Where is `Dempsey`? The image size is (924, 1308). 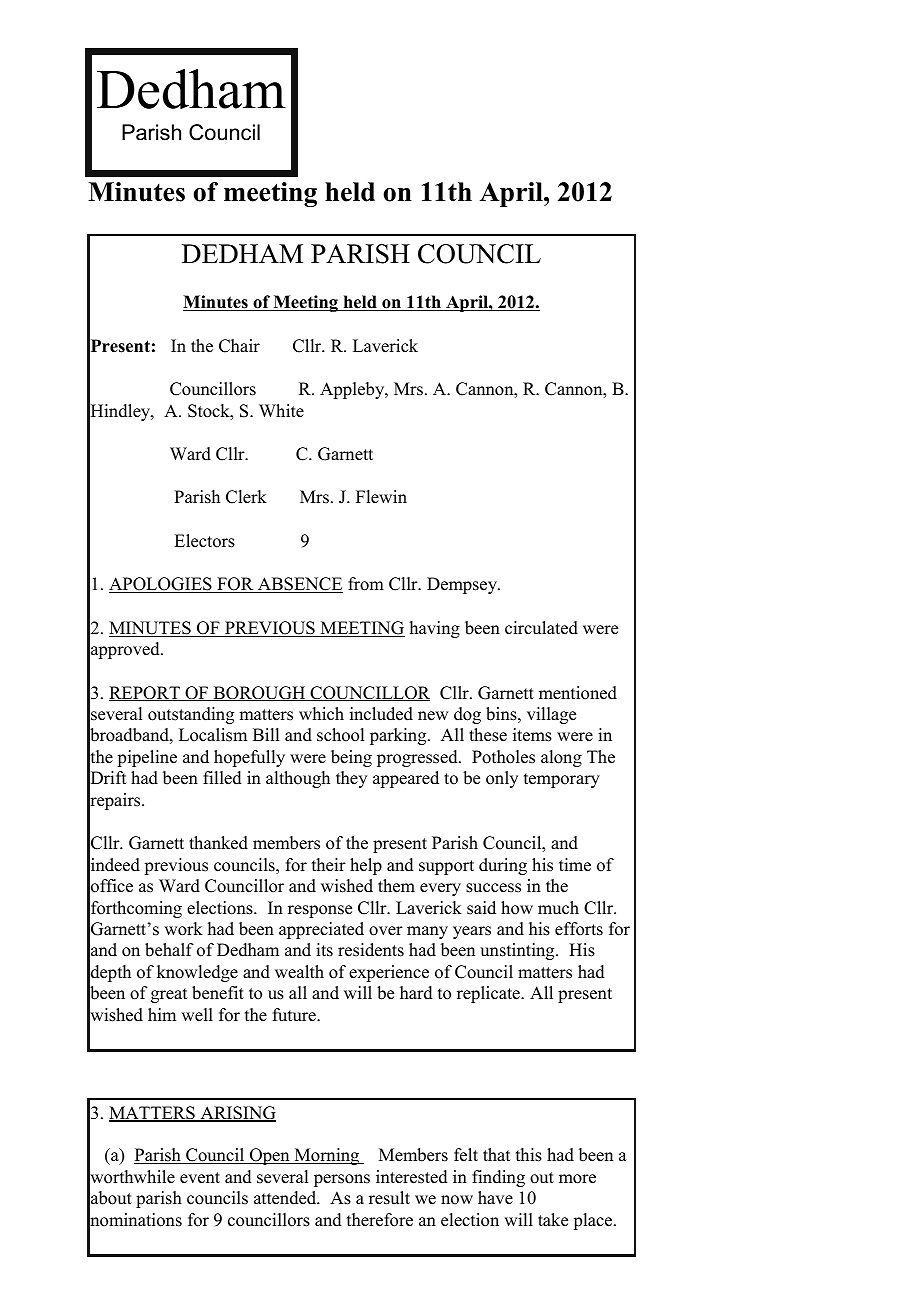 Dempsey is located at coordinates (463, 585).
